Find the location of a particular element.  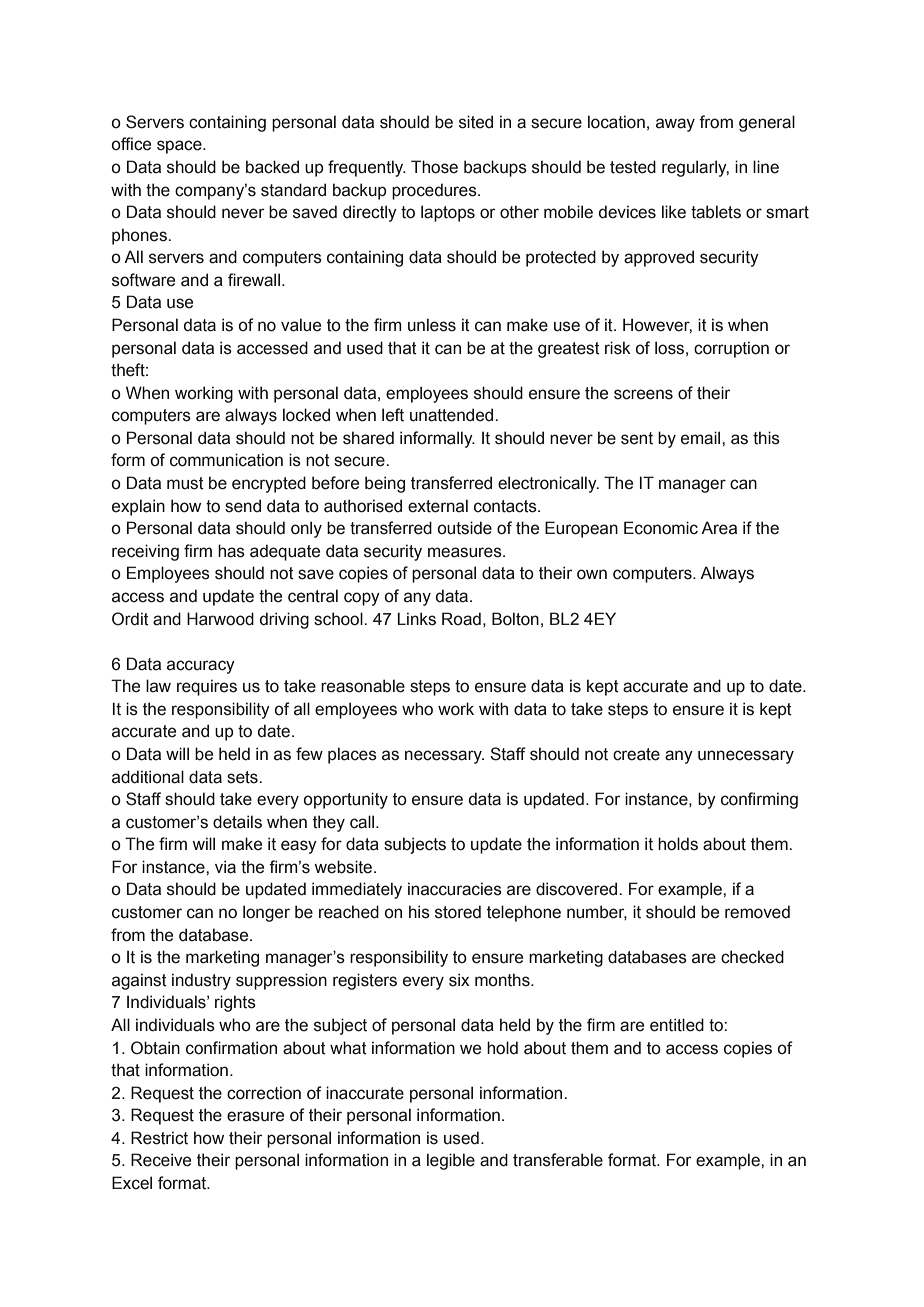

unattended is located at coordinates (453, 415).
